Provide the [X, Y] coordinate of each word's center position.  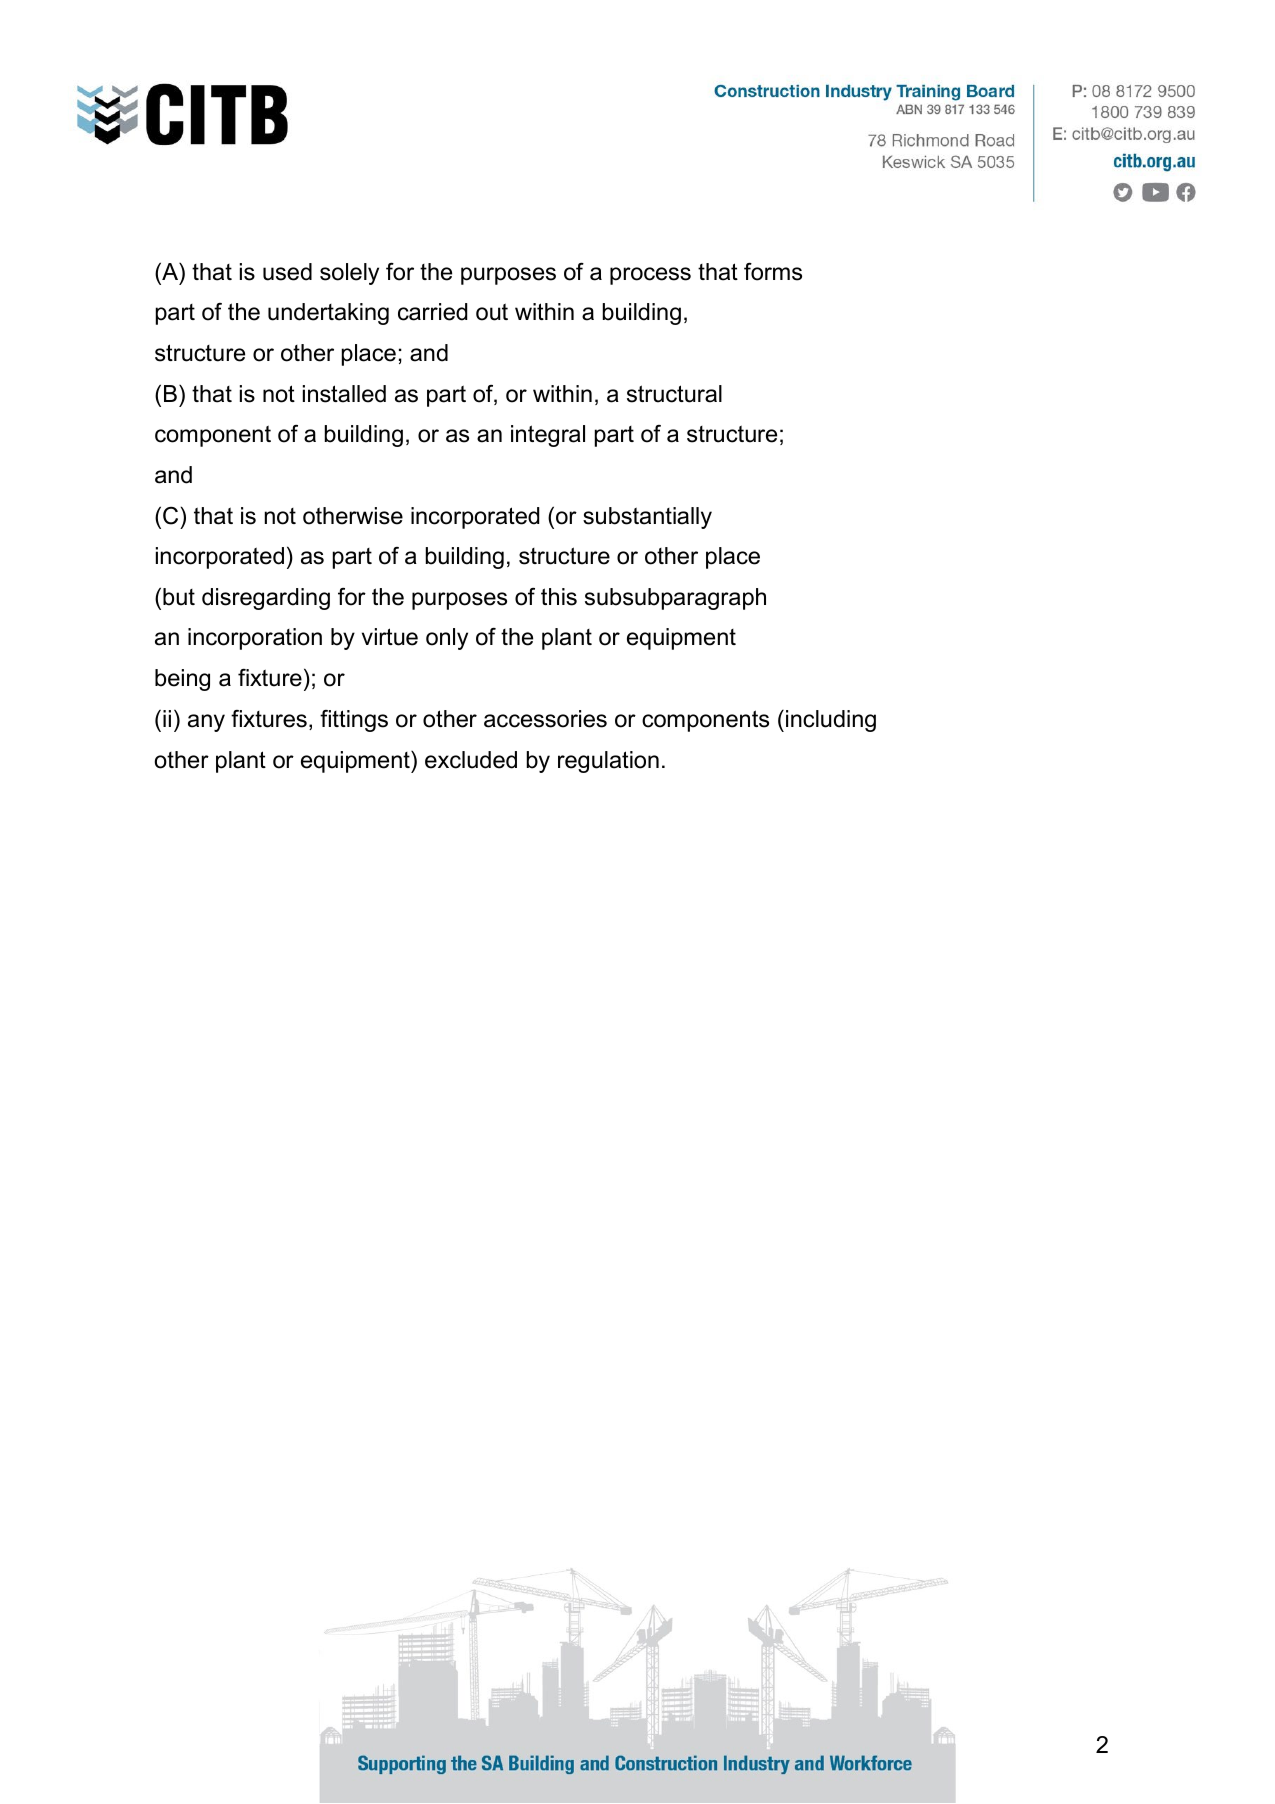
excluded [471, 760]
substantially [647, 518]
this [559, 597]
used [287, 272]
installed [344, 394]
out [492, 312]
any [206, 723]
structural [674, 394]
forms [773, 271]
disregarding [266, 599]
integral [548, 436]
